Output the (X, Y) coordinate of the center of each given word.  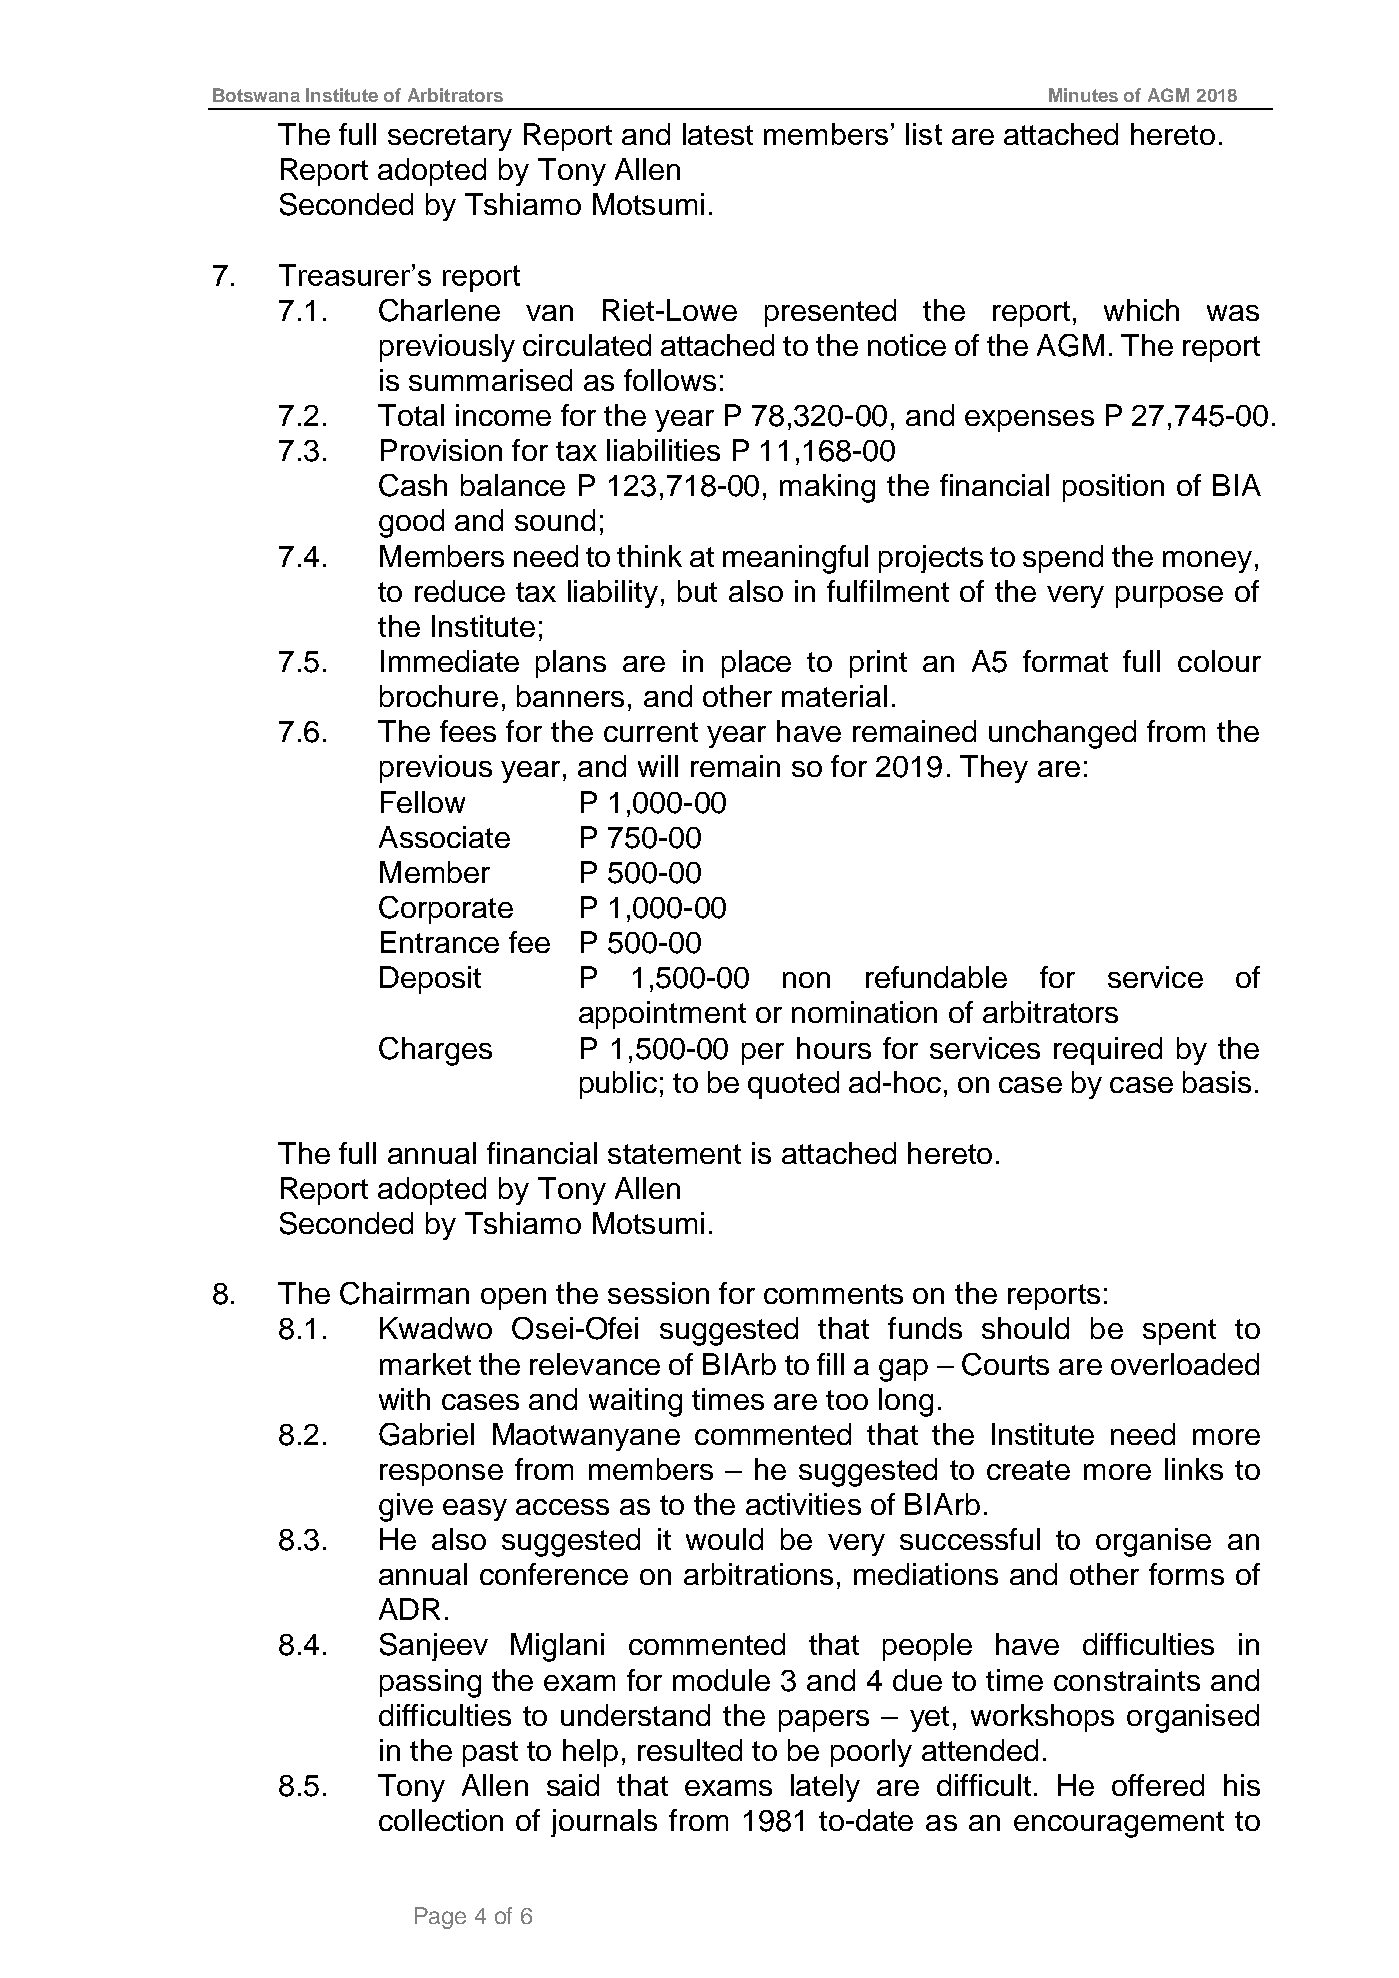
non (806, 980)
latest (718, 134)
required (1108, 1051)
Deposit (430, 980)
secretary (450, 138)
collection (441, 1820)
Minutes (1083, 95)
